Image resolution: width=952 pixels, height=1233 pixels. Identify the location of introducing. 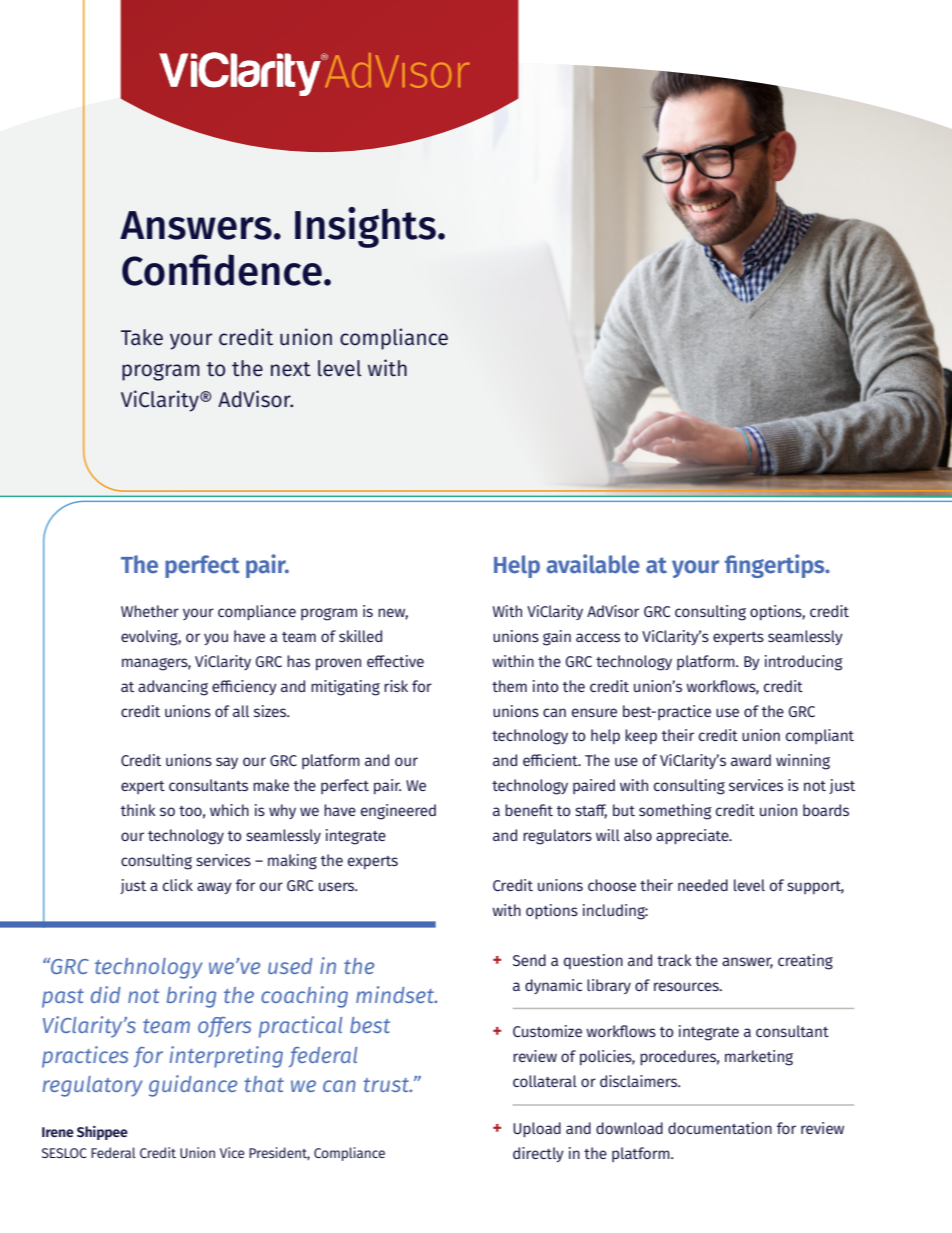
(804, 663).
